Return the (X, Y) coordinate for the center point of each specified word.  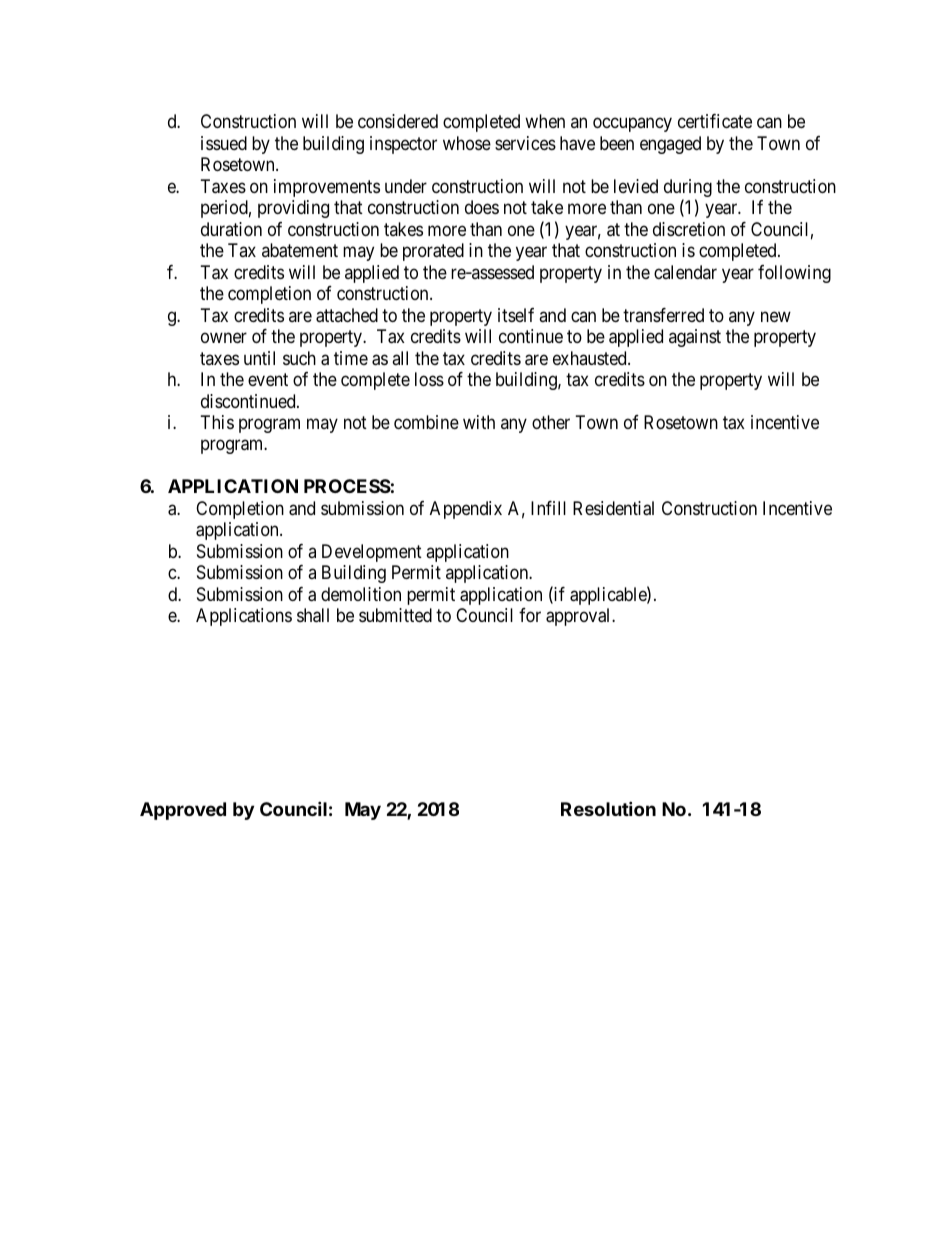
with (479, 422)
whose (467, 143)
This (217, 422)
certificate (715, 121)
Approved (183, 811)
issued (224, 143)
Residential (613, 508)
